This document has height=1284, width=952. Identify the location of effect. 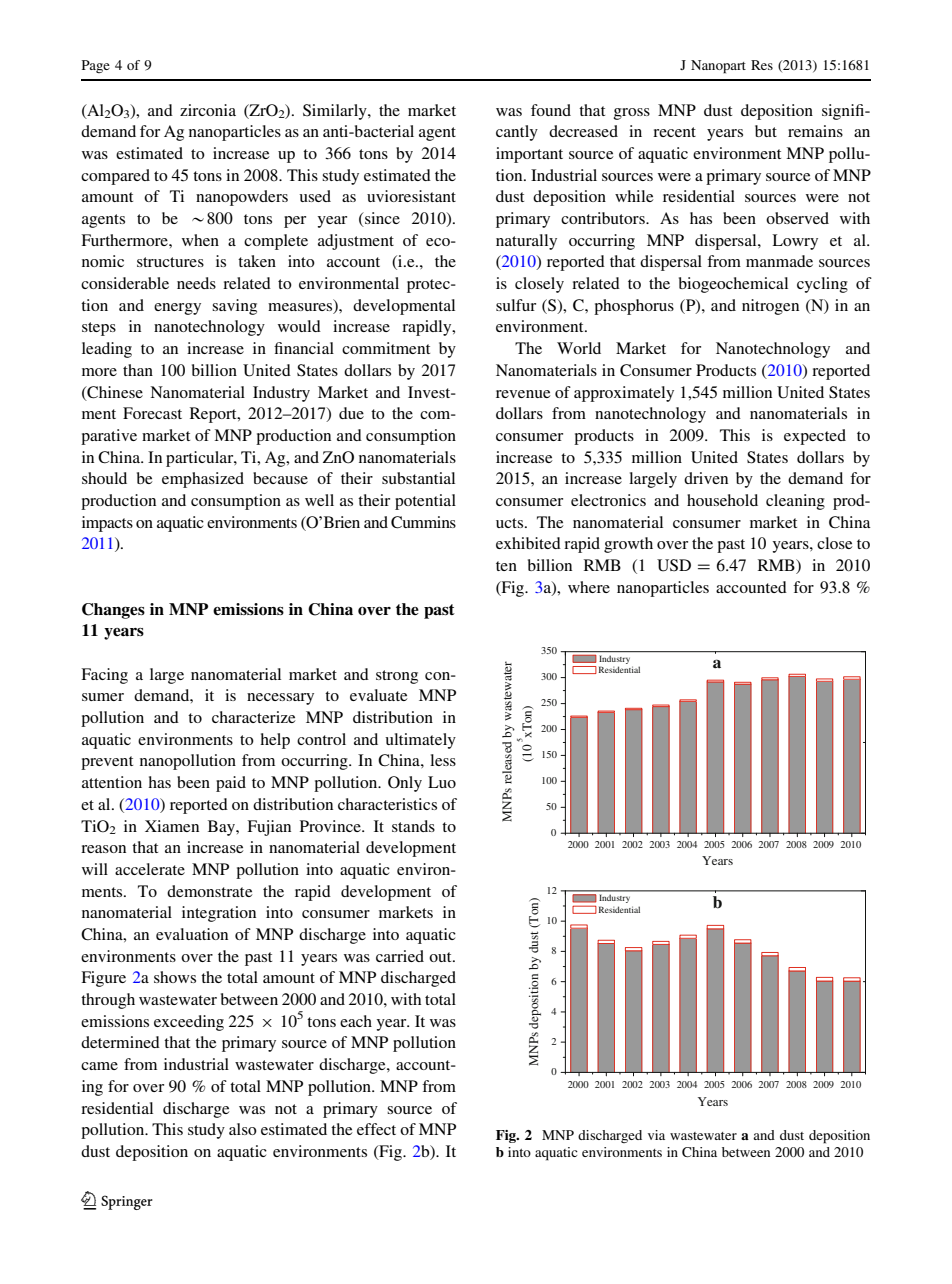
(376, 1129).
